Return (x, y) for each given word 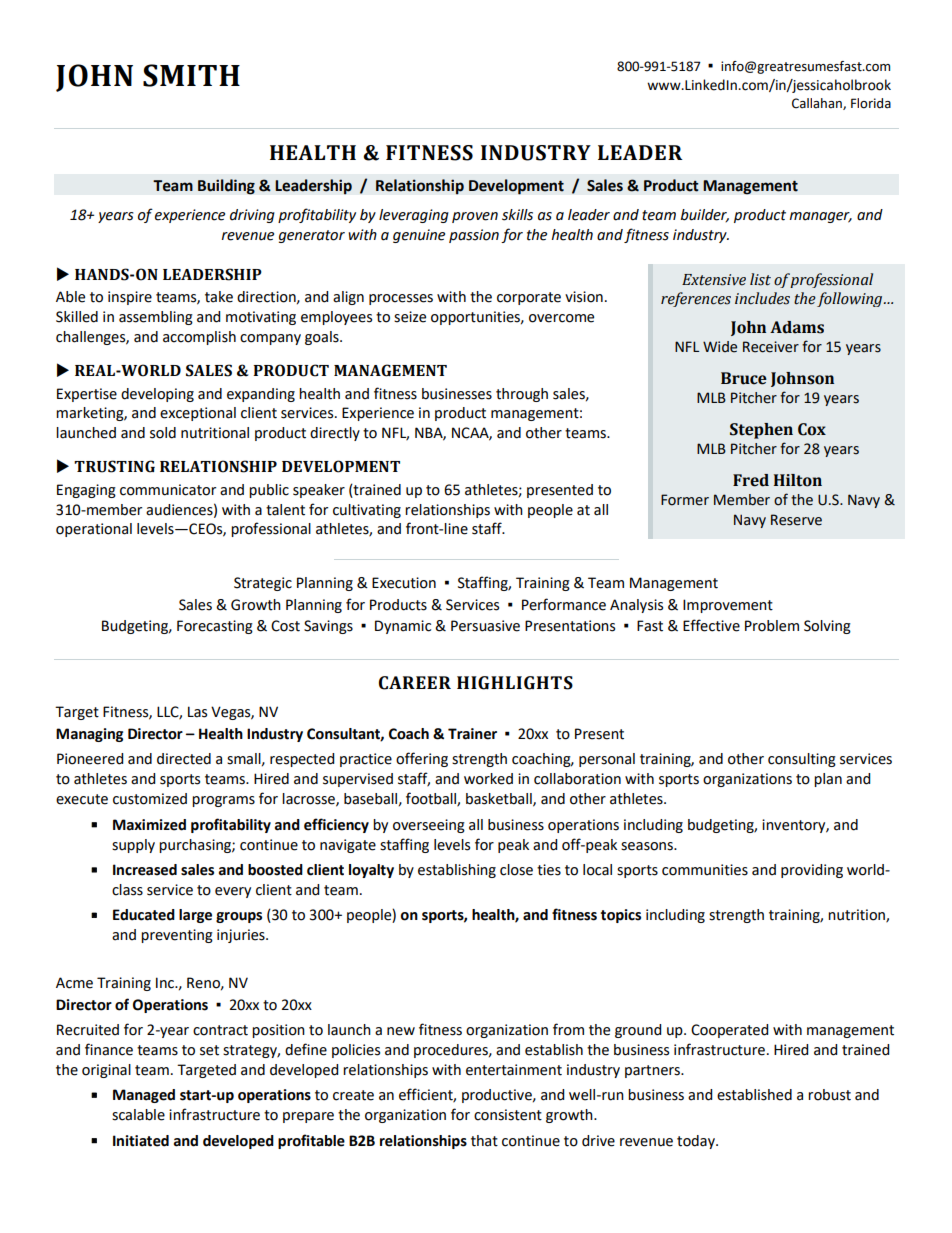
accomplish (199, 338)
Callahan (818, 104)
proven (475, 217)
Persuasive (485, 626)
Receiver (771, 347)
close (516, 870)
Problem (772, 626)
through (522, 395)
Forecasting (215, 627)
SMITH (191, 75)
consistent (508, 1115)
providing (812, 871)
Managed (144, 1096)
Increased (145, 870)
